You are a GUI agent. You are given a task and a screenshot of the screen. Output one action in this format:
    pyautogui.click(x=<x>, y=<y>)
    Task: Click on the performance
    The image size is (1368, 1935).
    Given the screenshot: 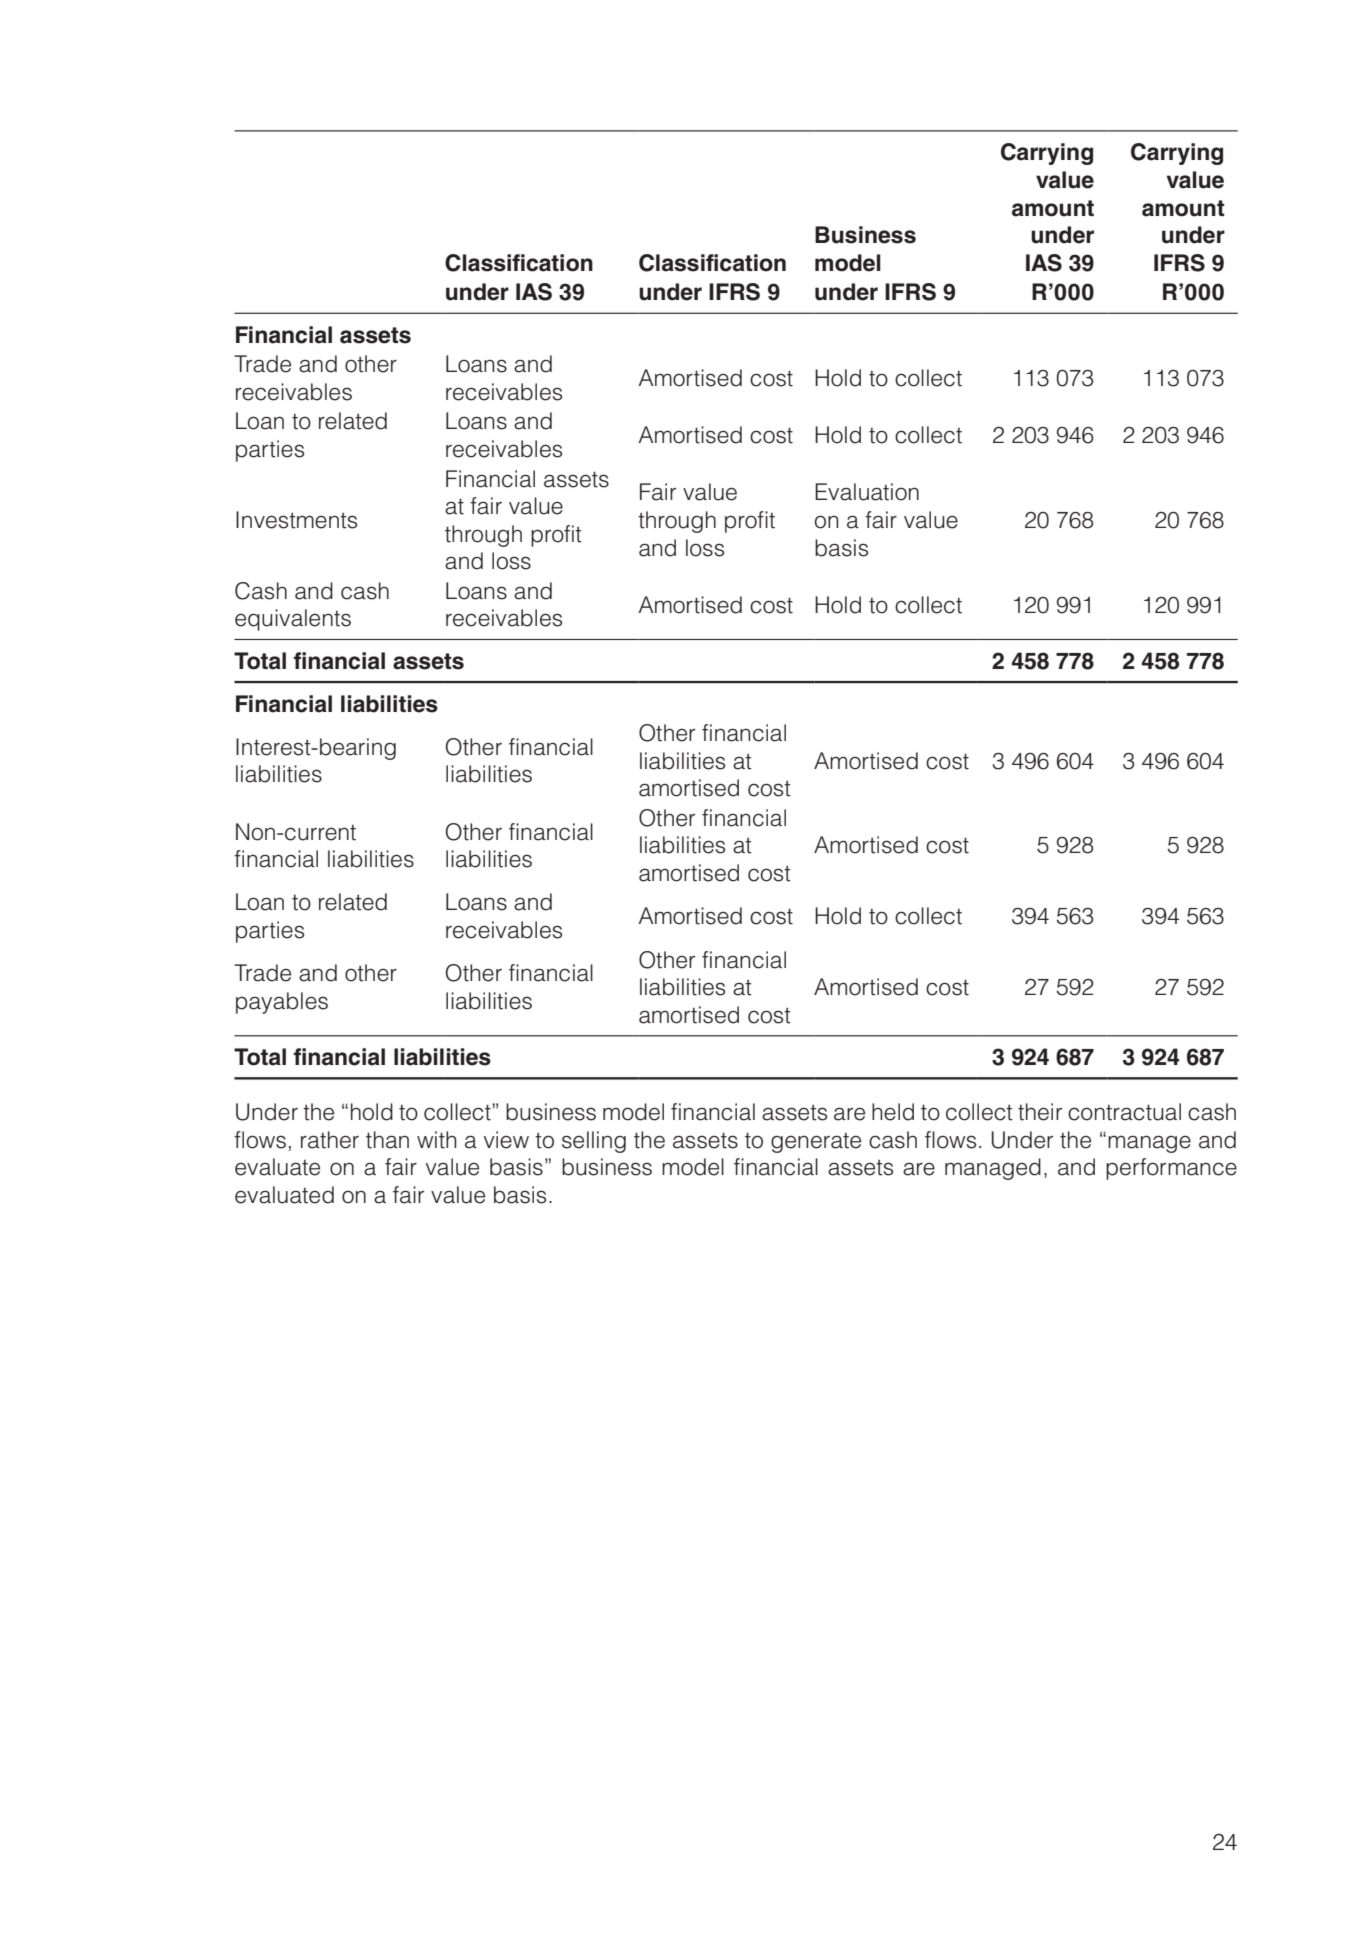 What is the action you would take?
    pyautogui.click(x=1171, y=1169)
